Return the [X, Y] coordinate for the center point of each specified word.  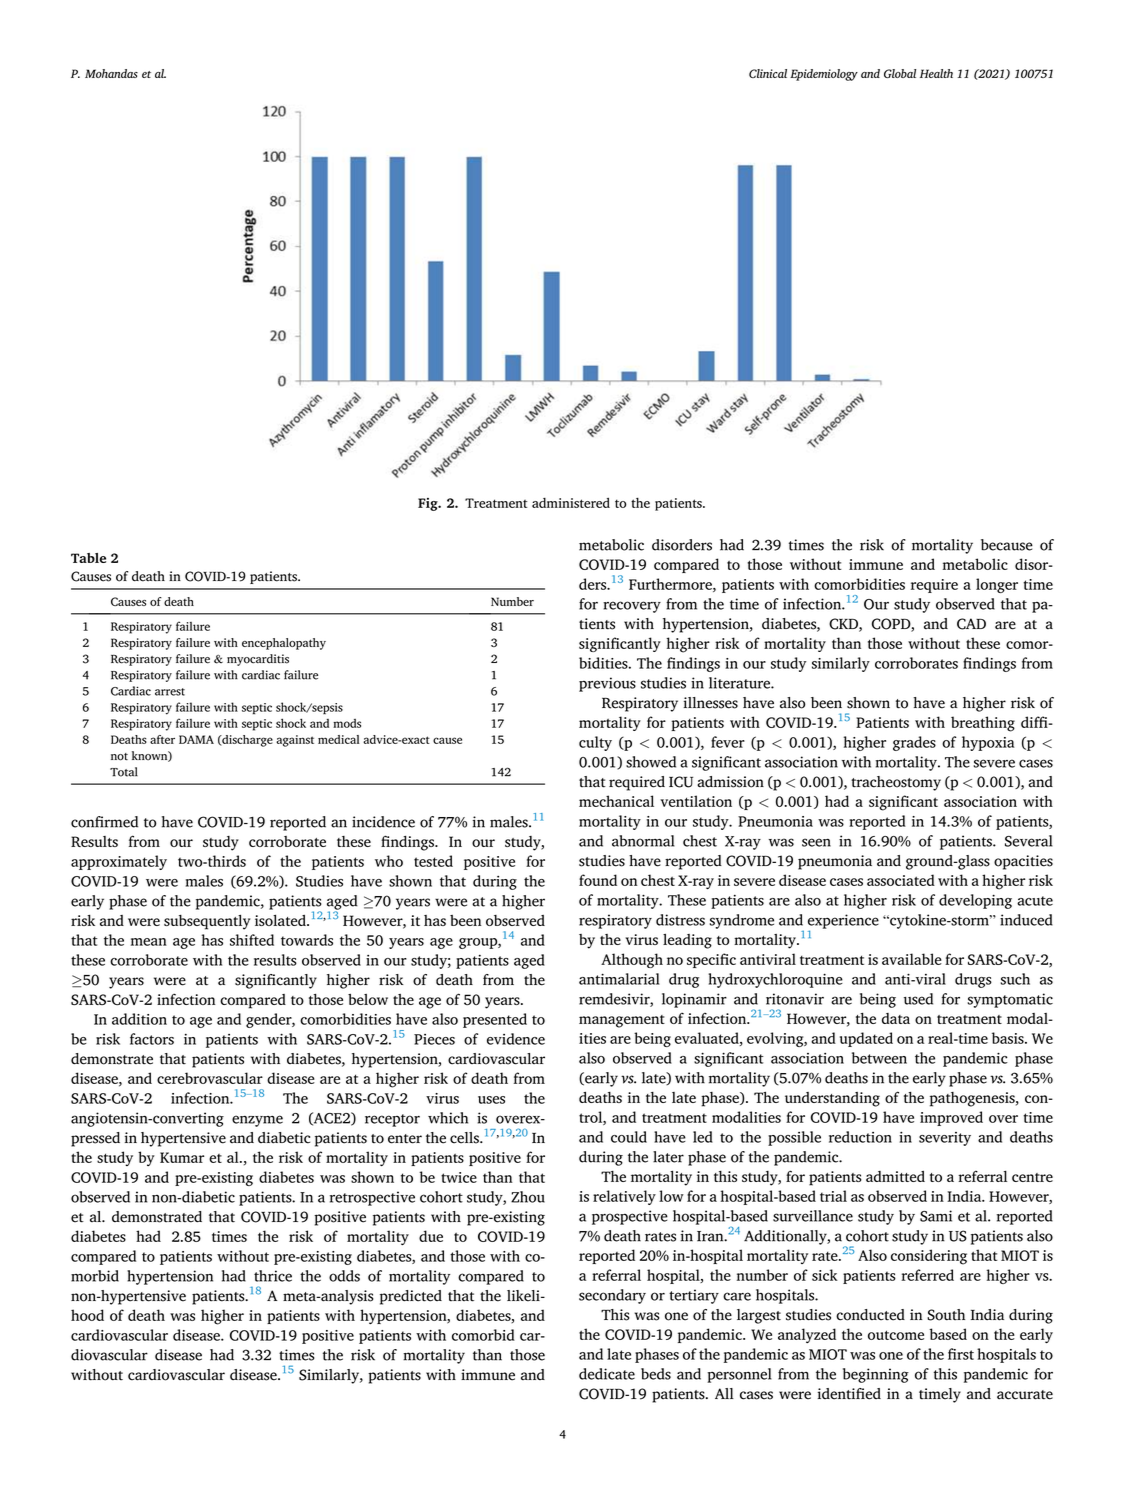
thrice [273, 1276]
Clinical [768, 73]
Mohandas [111, 73]
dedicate [607, 1374]
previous [607, 684]
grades [914, 743]
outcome [896, 1335]
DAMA [196, 739]
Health [936, 73]
